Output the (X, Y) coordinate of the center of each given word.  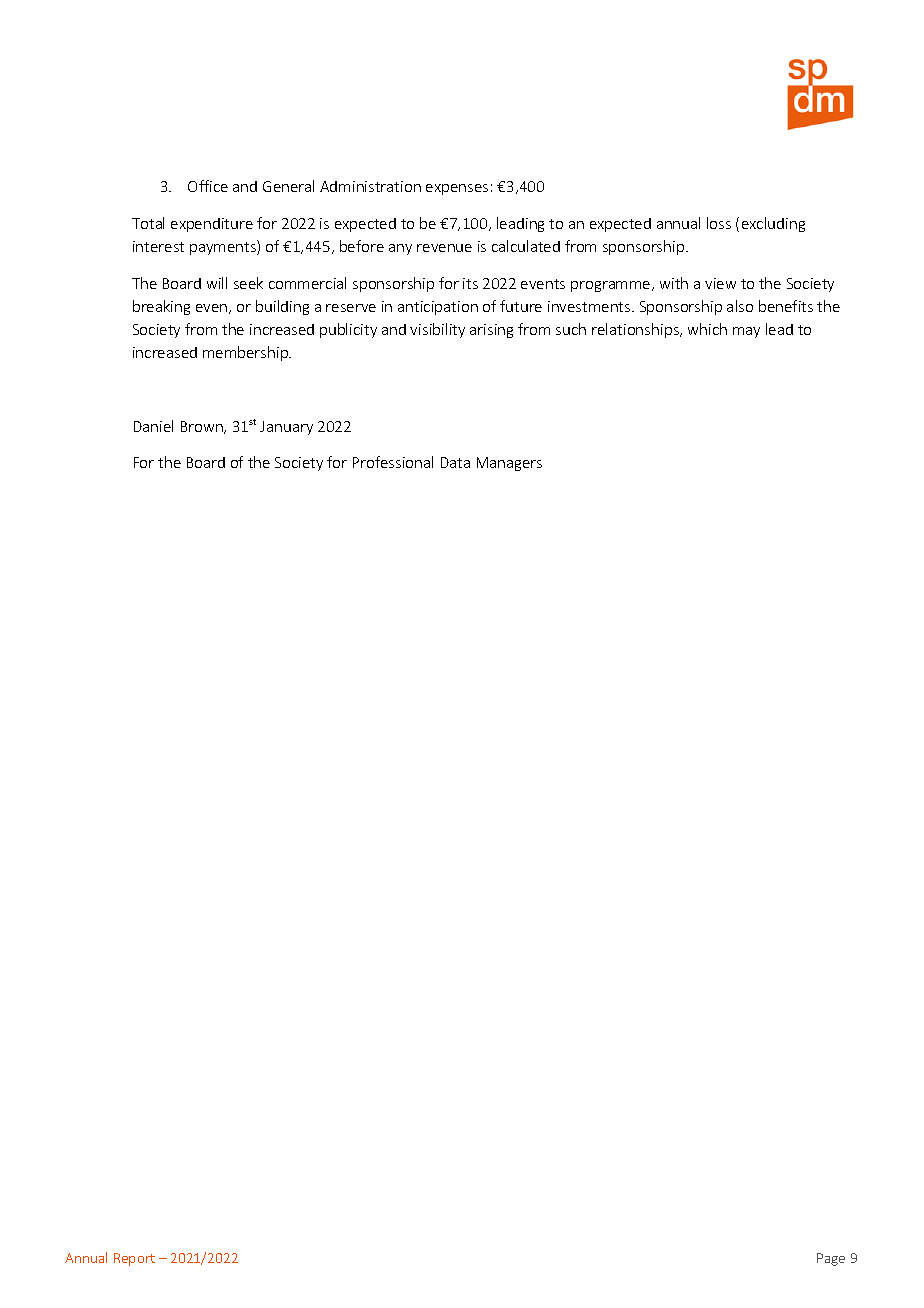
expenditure (212, 225)
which (707, 329)
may (746, 332)
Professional (393, 462)
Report (134, 1259)
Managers (509, 464)
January (286, 428)
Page (831, 1259)
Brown (203, 427)
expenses (457, 189)
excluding (773, 224)
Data (455, 462)
